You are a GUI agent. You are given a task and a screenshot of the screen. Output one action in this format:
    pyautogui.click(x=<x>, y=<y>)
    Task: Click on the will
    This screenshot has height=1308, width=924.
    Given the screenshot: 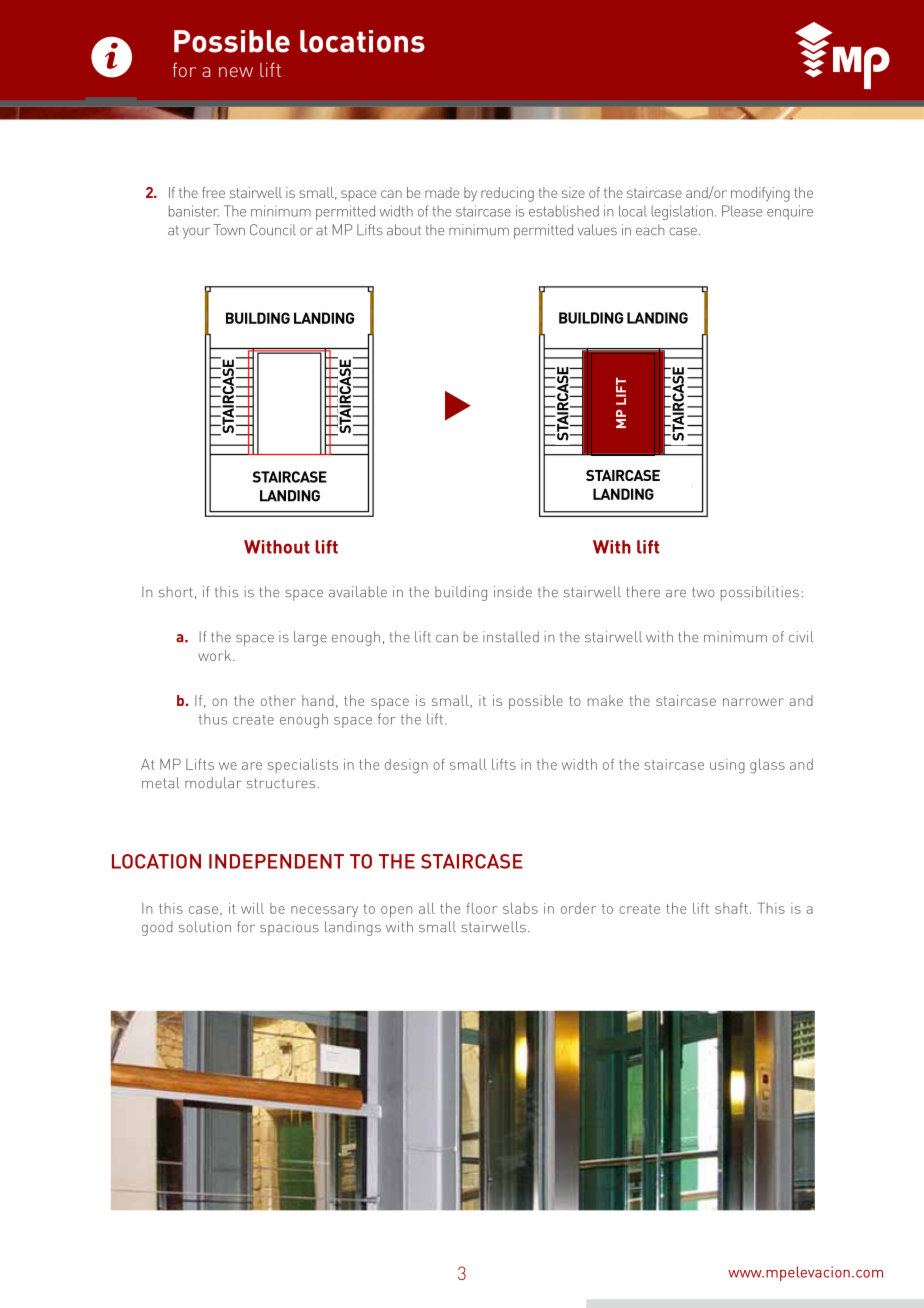 What is the action you would take?
    pyautogui.click(x=252, y=908)
